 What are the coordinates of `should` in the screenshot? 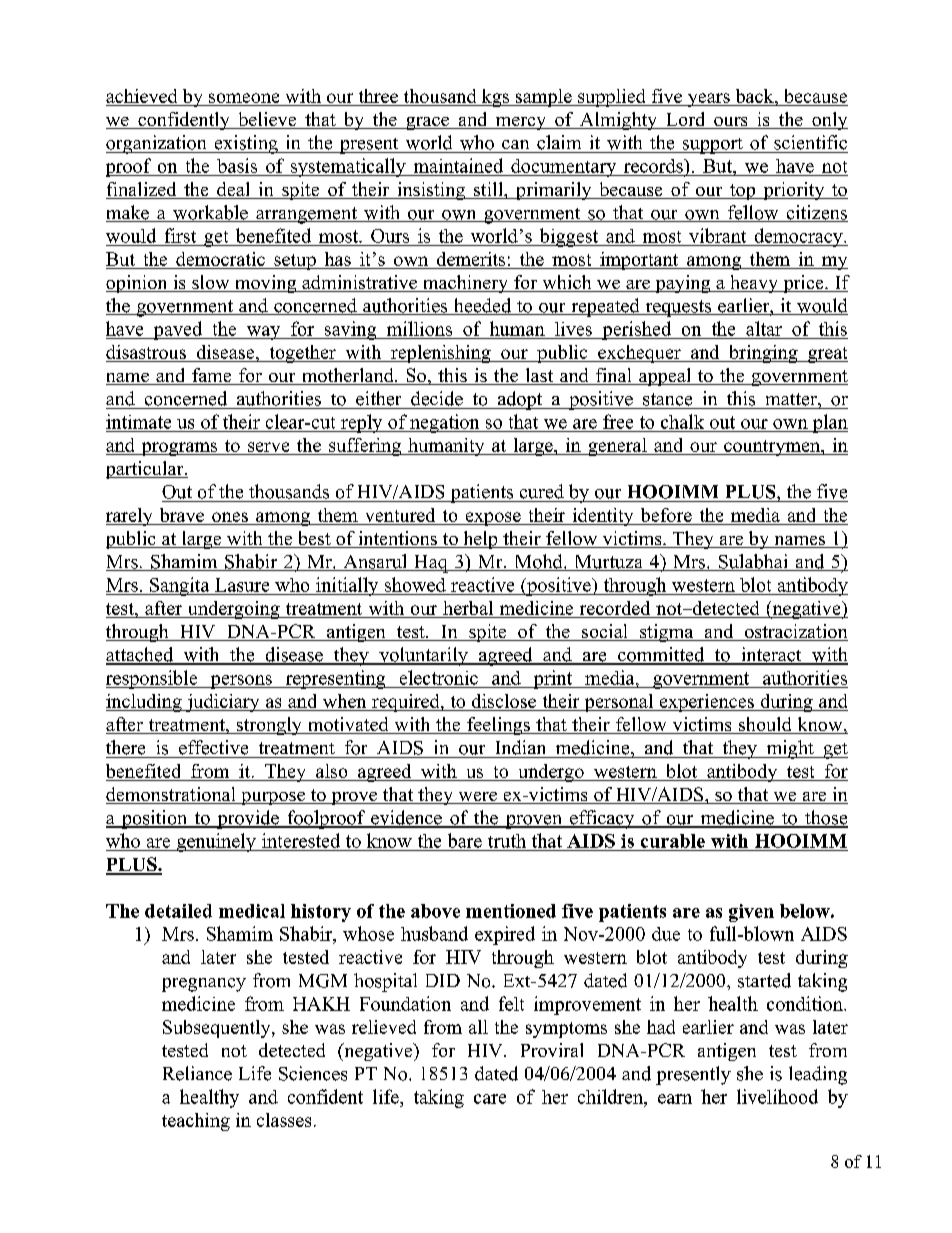 It's located at (765, 725).
